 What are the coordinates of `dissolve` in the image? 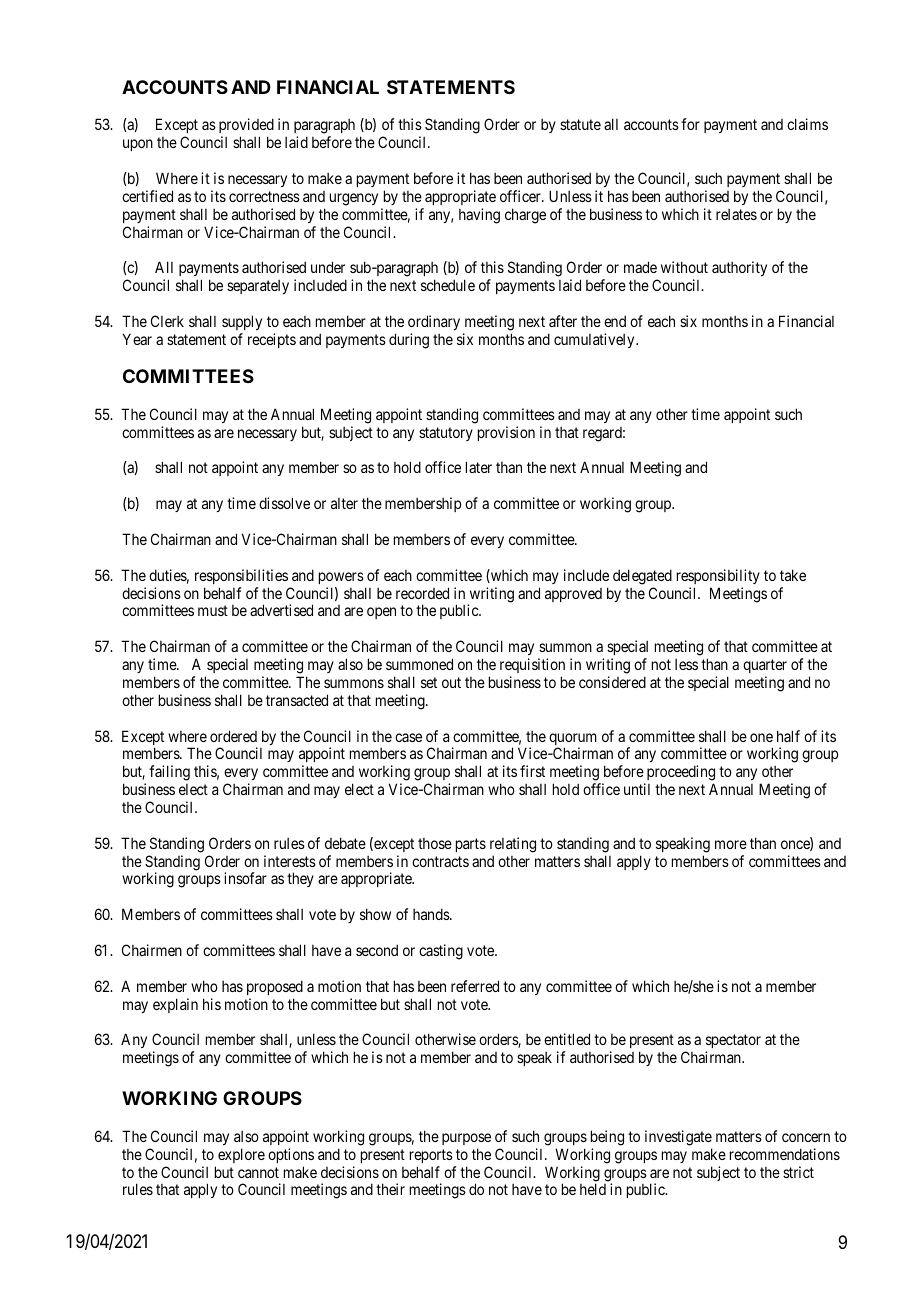 It's located at (284, 503).
